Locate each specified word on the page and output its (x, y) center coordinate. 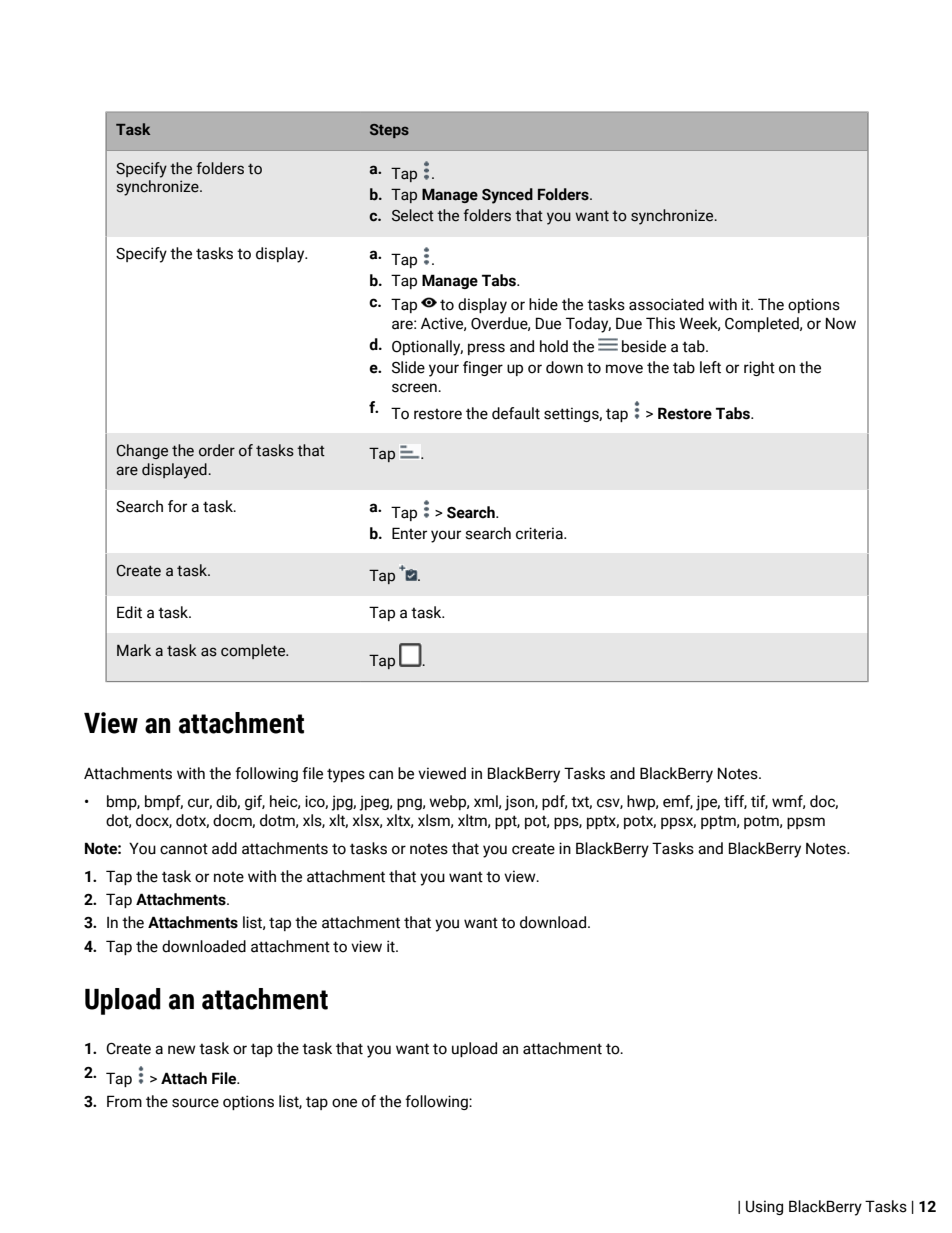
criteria (540, 533)
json (520, 803)
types (346, 775)
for (177, 506)
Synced (507, 196)
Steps (389, 131)
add (224, 848)
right (759, 368)
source (195, 1103)
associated (666, 304)
